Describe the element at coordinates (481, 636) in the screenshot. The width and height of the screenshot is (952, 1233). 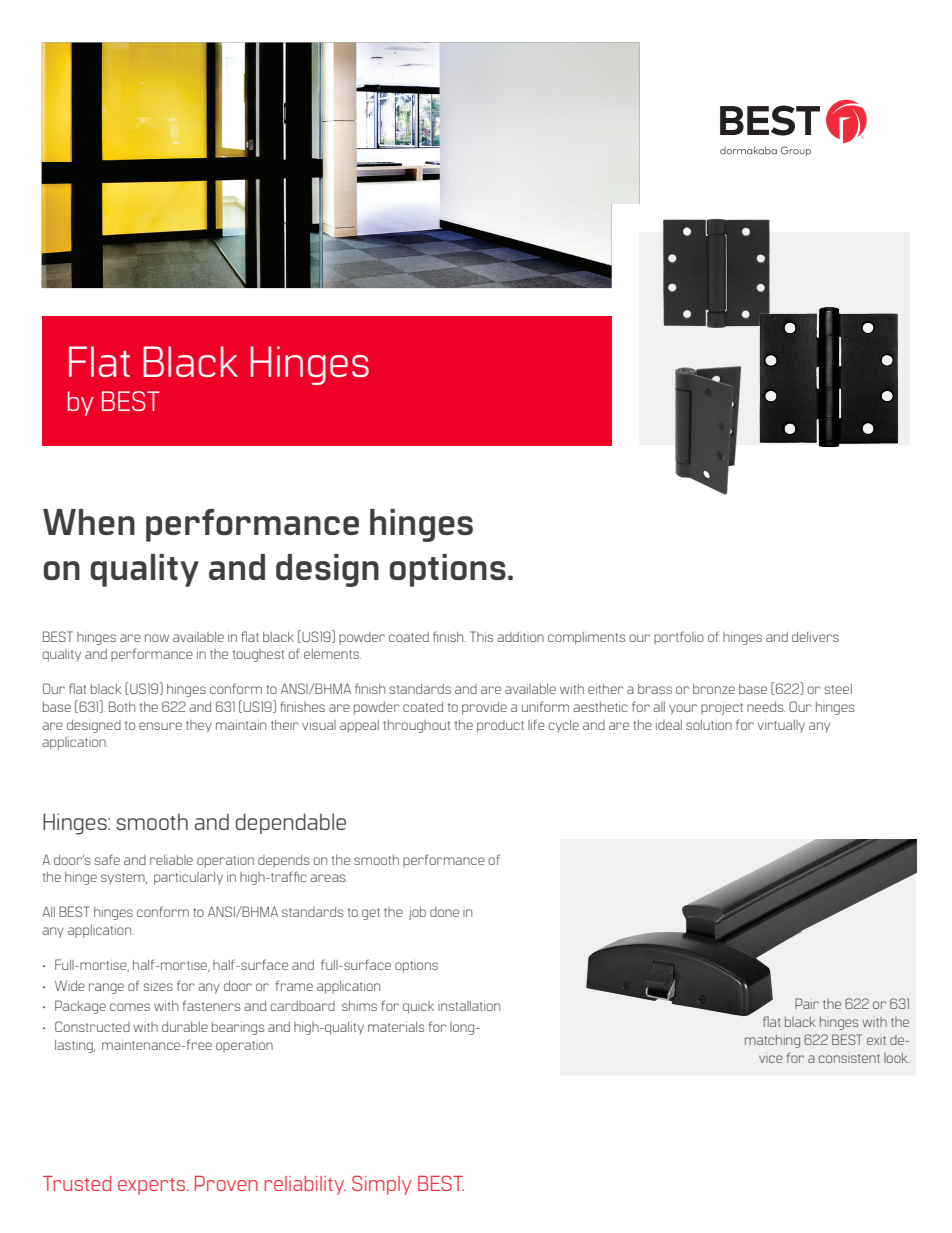
I see `This` at that location.
